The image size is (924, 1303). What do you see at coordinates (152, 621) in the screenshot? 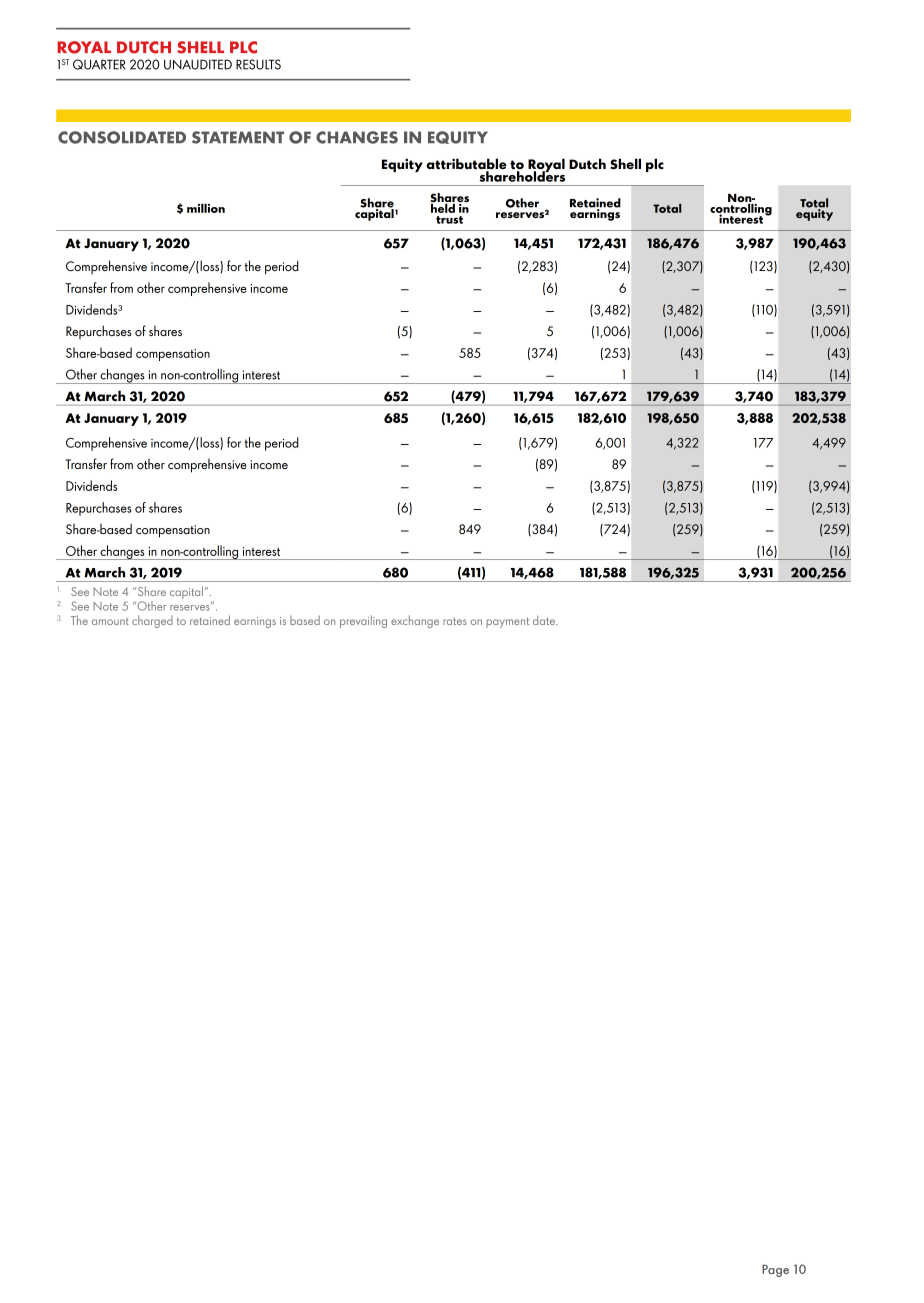
I see `charged` at bounding box center [152, 621].
